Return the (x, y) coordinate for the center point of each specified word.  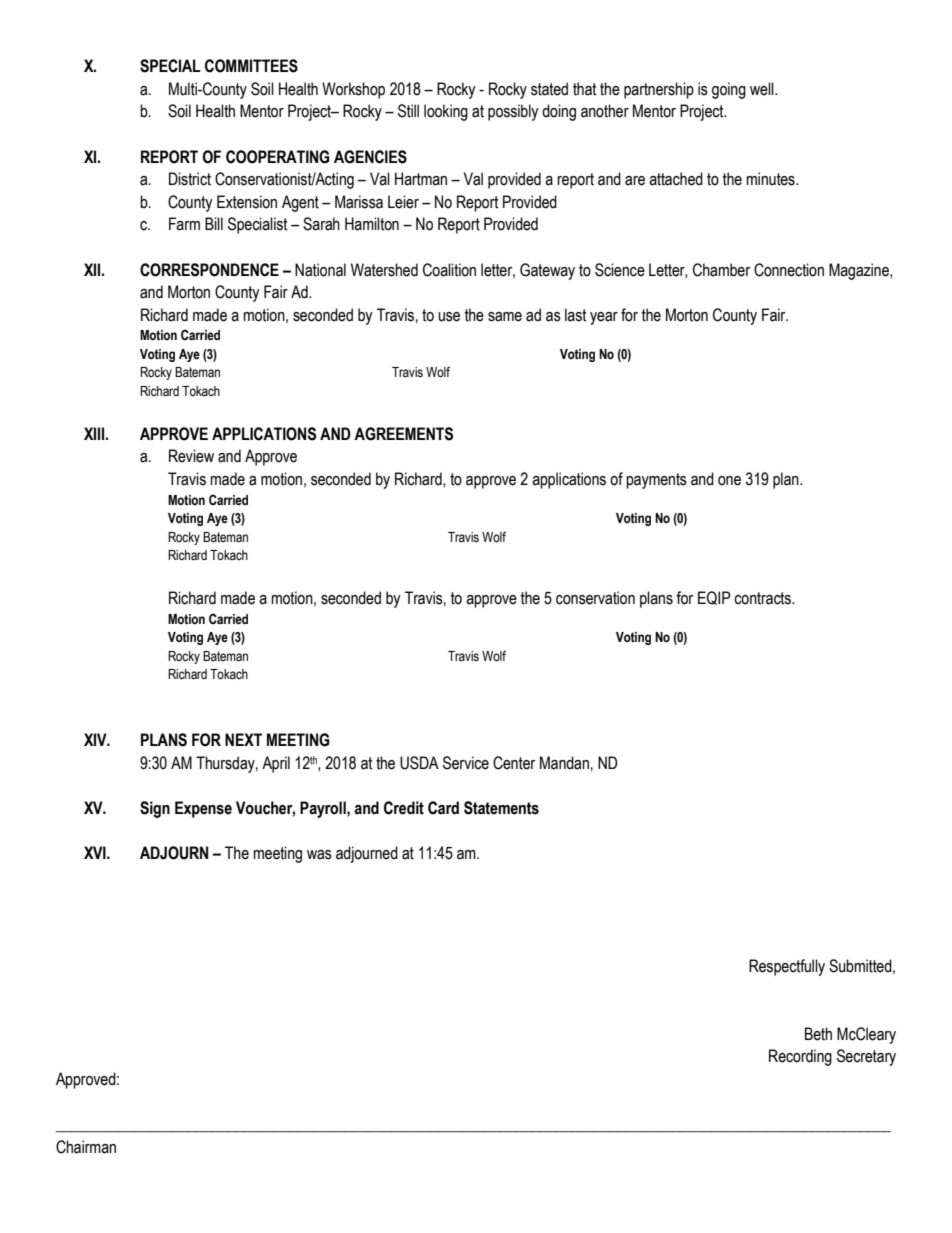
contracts (763, 598)
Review (191, 456)
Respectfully (787, 967)
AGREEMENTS (403, 434)
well (763, 89)
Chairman (86, 1147)
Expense (203, 809)
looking (446, 112)
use (449, 317)
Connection (789, 270)
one (729, 481)
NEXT (243, 739)
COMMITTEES (251, 66)
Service (466, 763)
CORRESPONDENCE (209, 270)
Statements (501, 808)
